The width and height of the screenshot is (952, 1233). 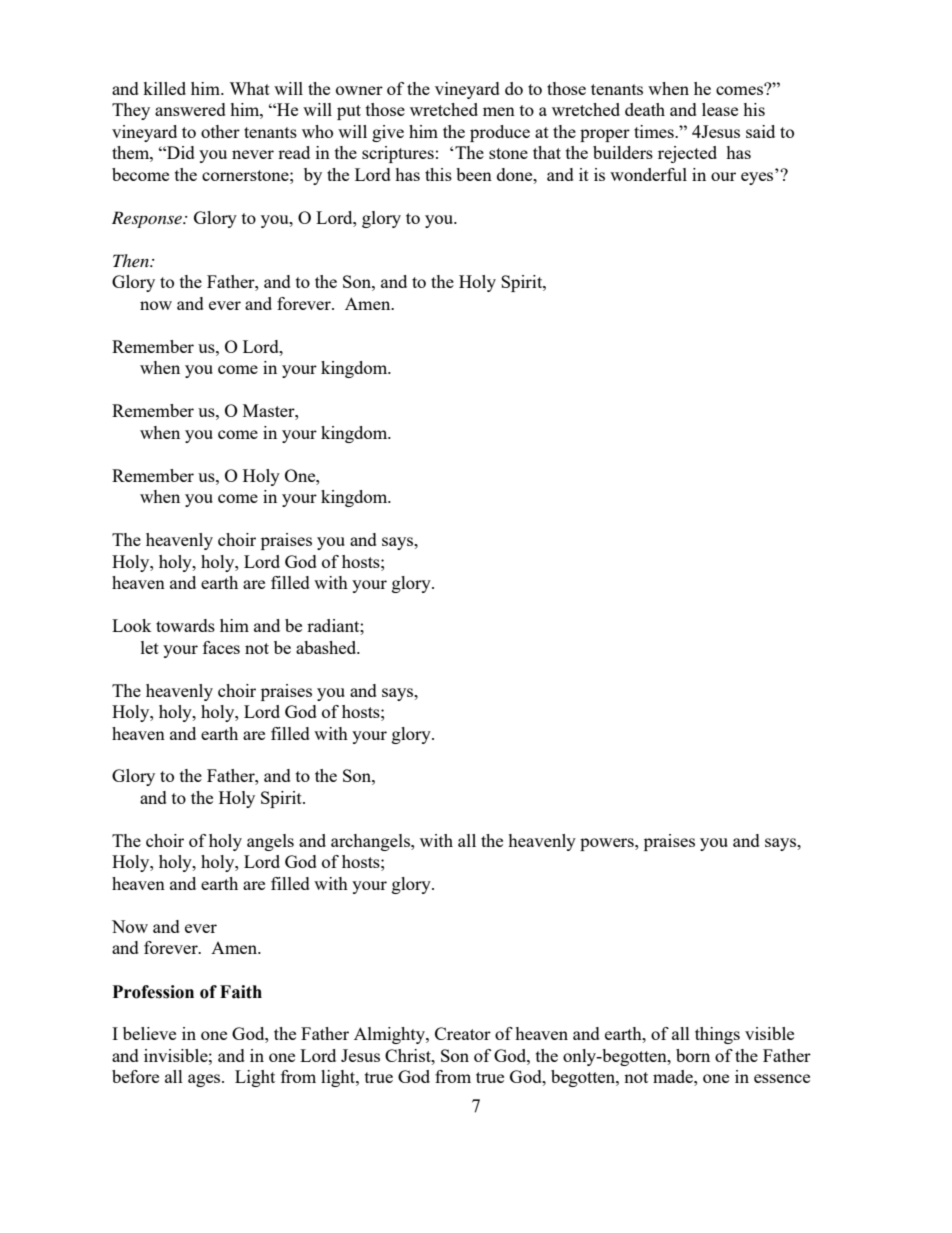 I want to click on lease, so click(x=720, y=109).
